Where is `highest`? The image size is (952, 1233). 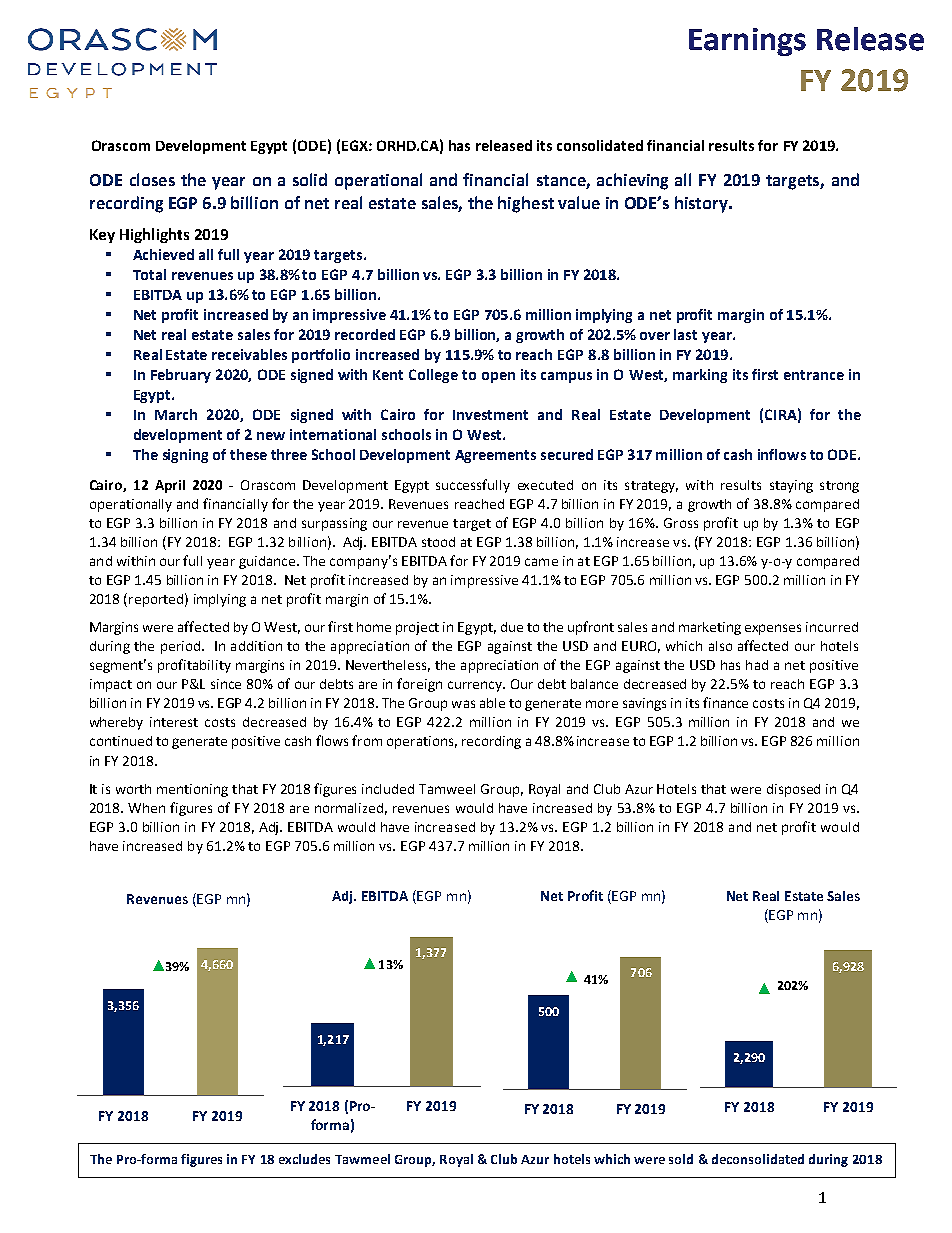
highest is located at coordinates (526, 204).
